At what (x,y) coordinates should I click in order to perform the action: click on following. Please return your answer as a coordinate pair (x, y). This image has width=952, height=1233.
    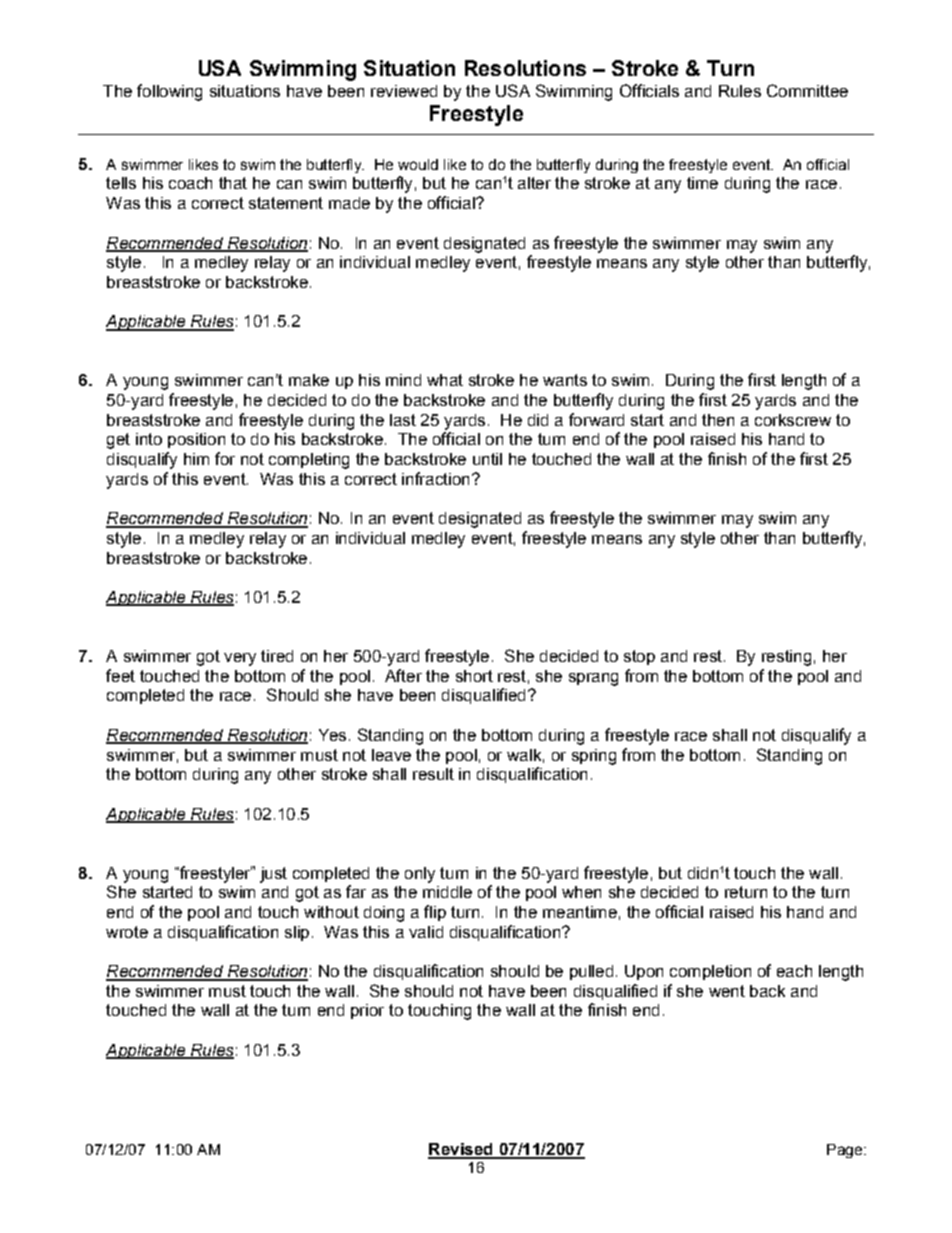
    Looking at the image, I should click on (169, 92).
